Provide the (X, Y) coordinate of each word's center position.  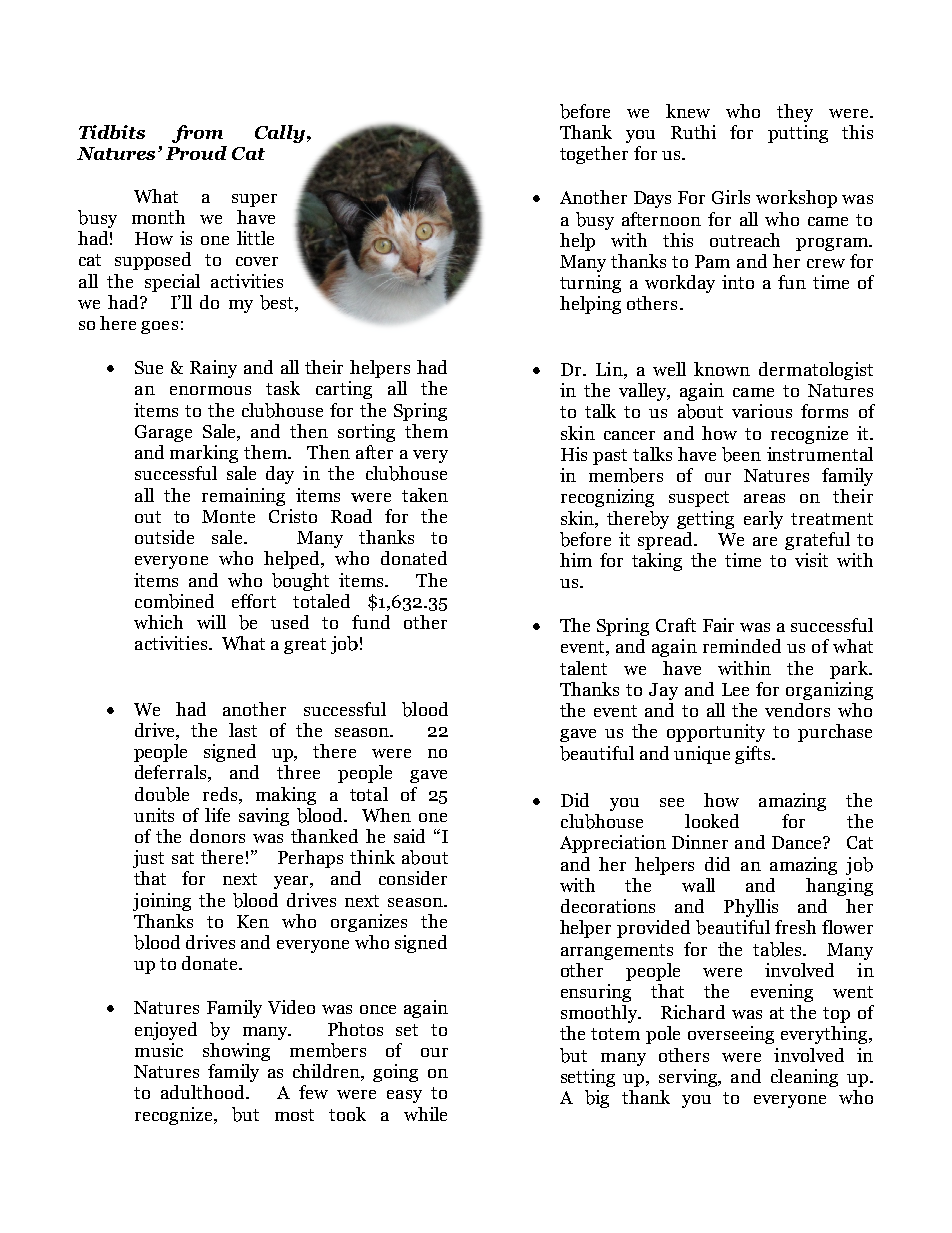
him (576, 560)
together (594, 155)
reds (221, 794)
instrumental (820, 454)
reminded (742, 646)
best (278, 303)
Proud (196, 153)
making (286, 796)
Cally (280, 134)
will (211, 622)
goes (159, 327)
